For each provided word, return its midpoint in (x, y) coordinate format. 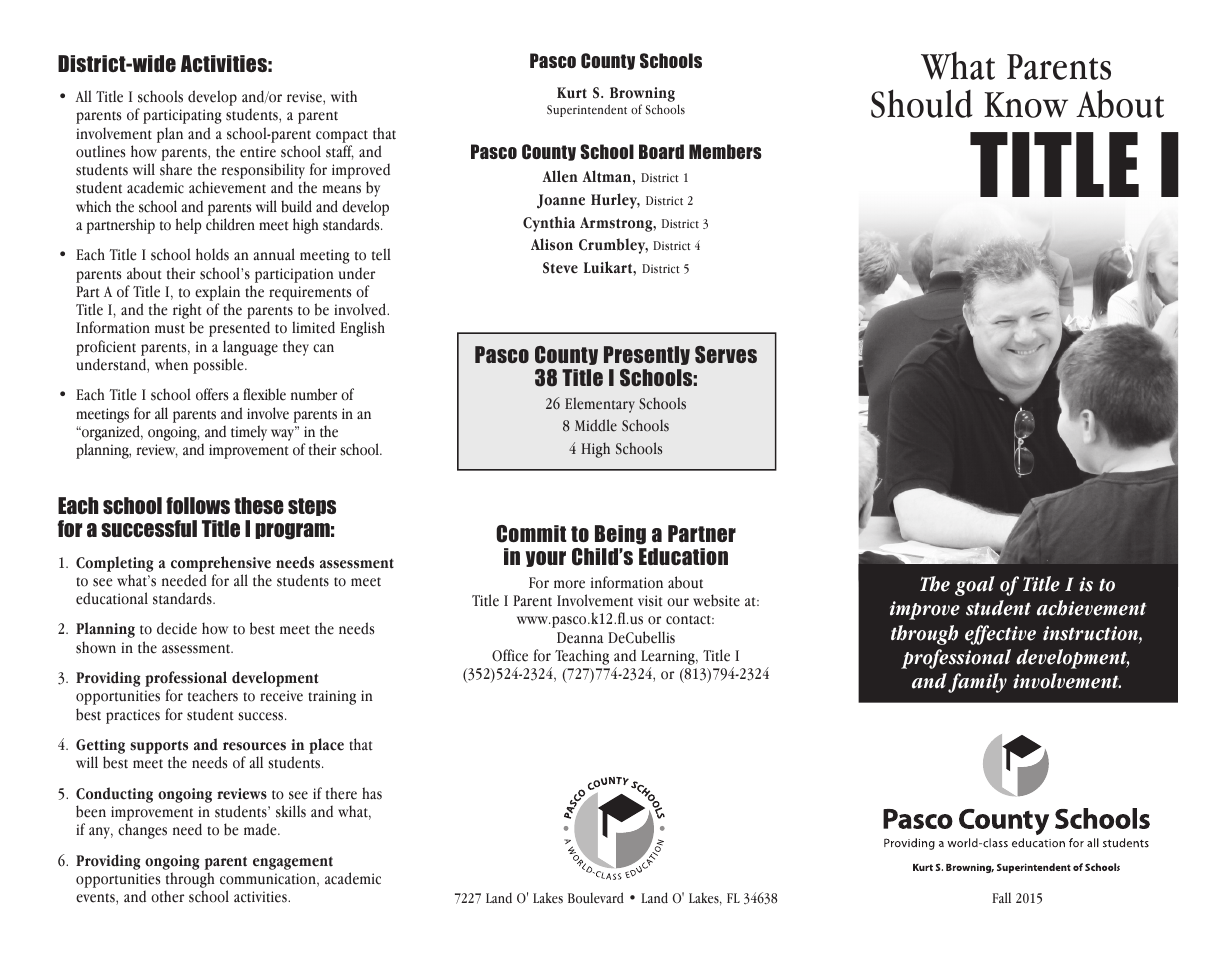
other (167, 896)
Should (921, 103)
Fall (1001, 897)
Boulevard (596, 897)
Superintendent (587, 110)
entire (258, 152)
